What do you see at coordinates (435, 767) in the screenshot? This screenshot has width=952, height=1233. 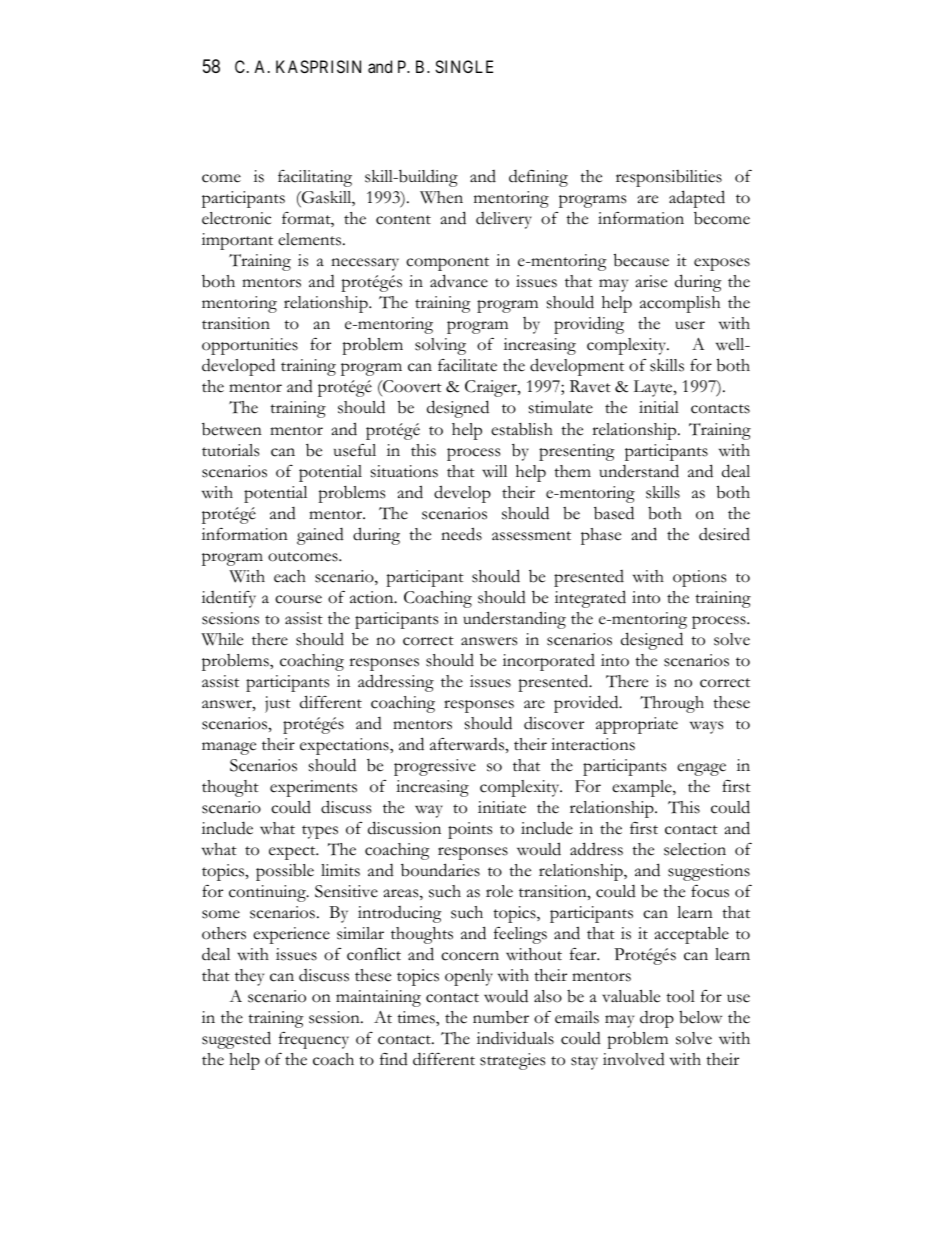 I see `progressive` at bounding box center [435, 767].
